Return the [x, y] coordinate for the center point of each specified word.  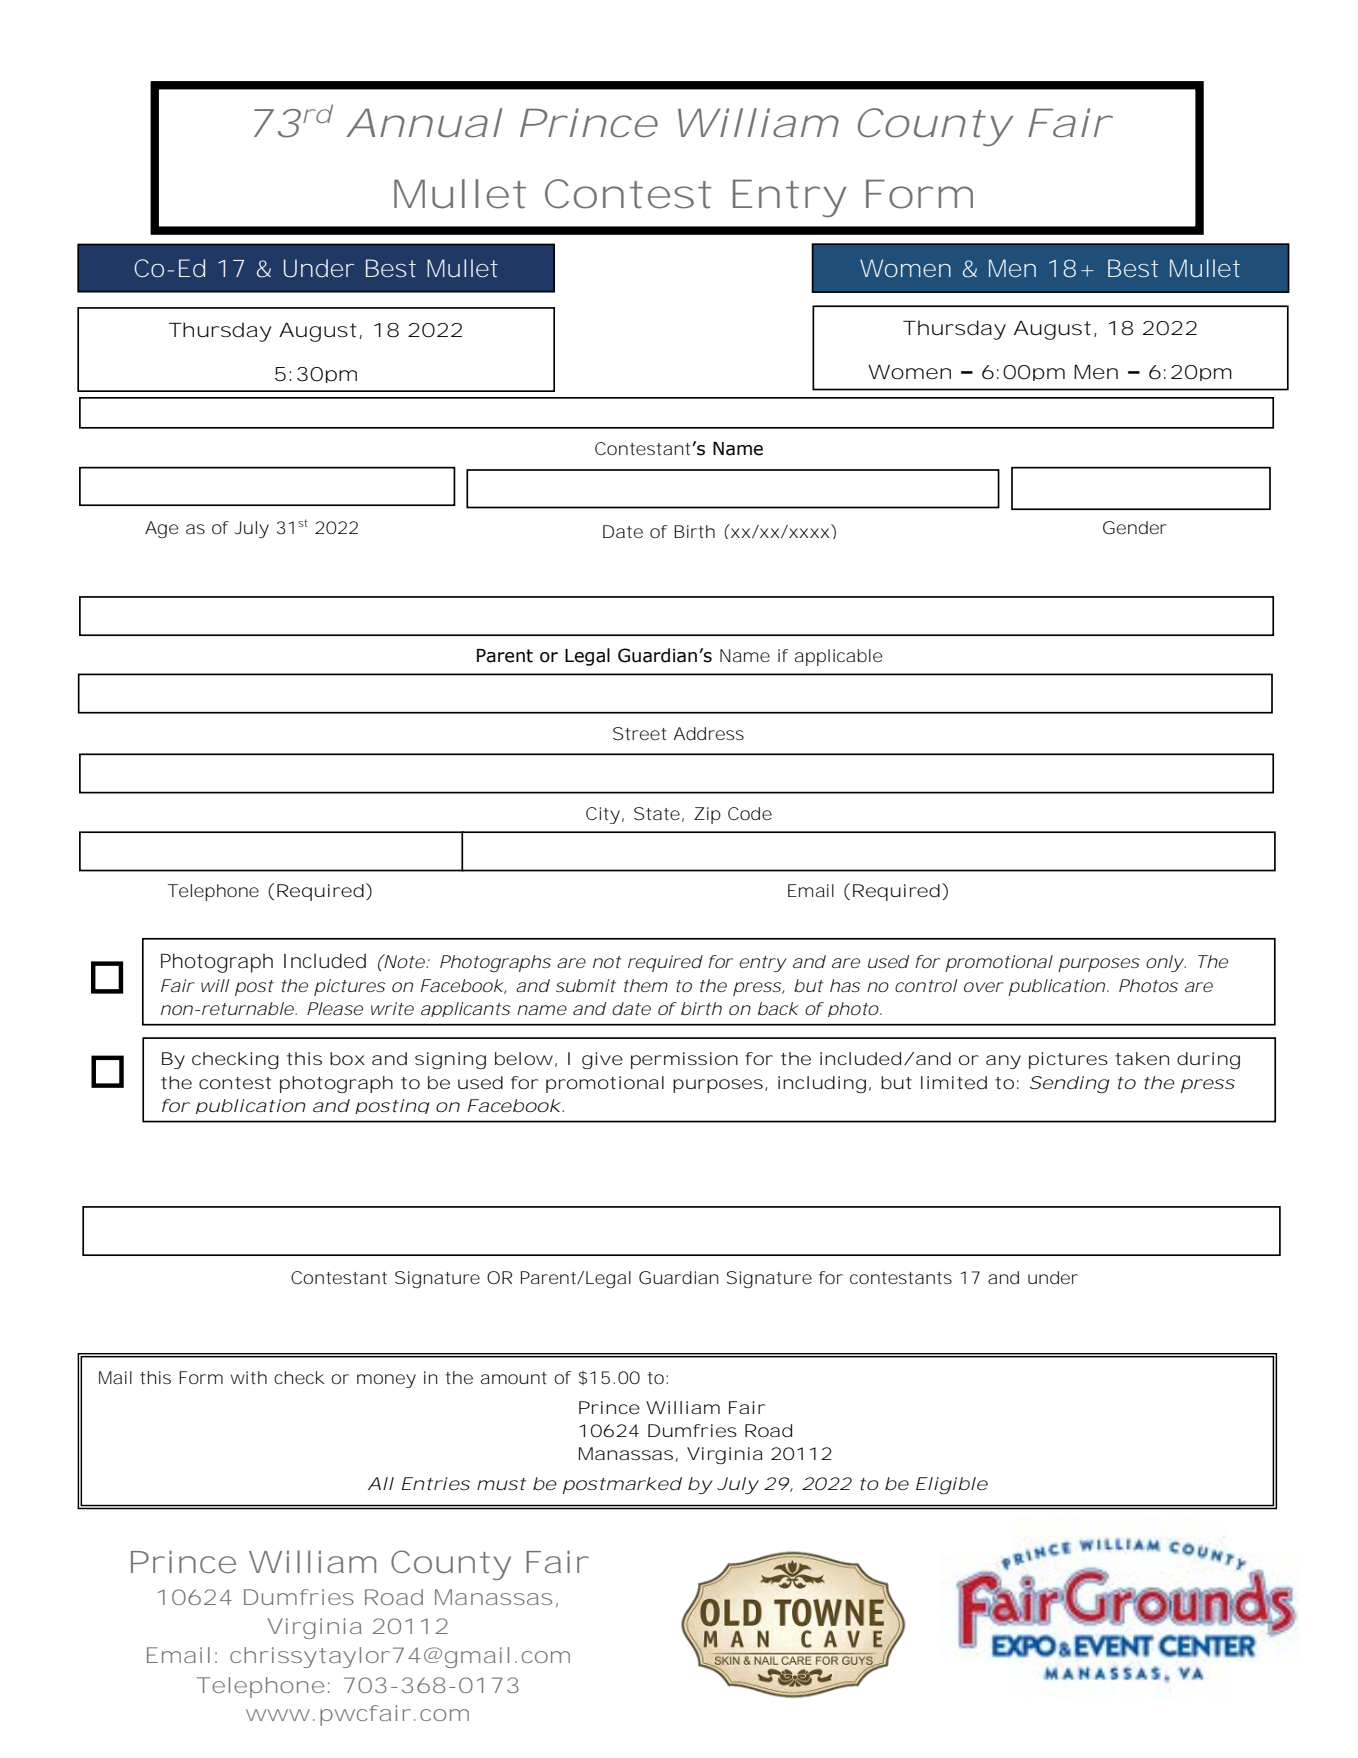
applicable [838, 657]
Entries [436, 1483]
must [501, 1484]
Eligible [952, 1485]
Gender [1135, 527]
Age [161, 529]
